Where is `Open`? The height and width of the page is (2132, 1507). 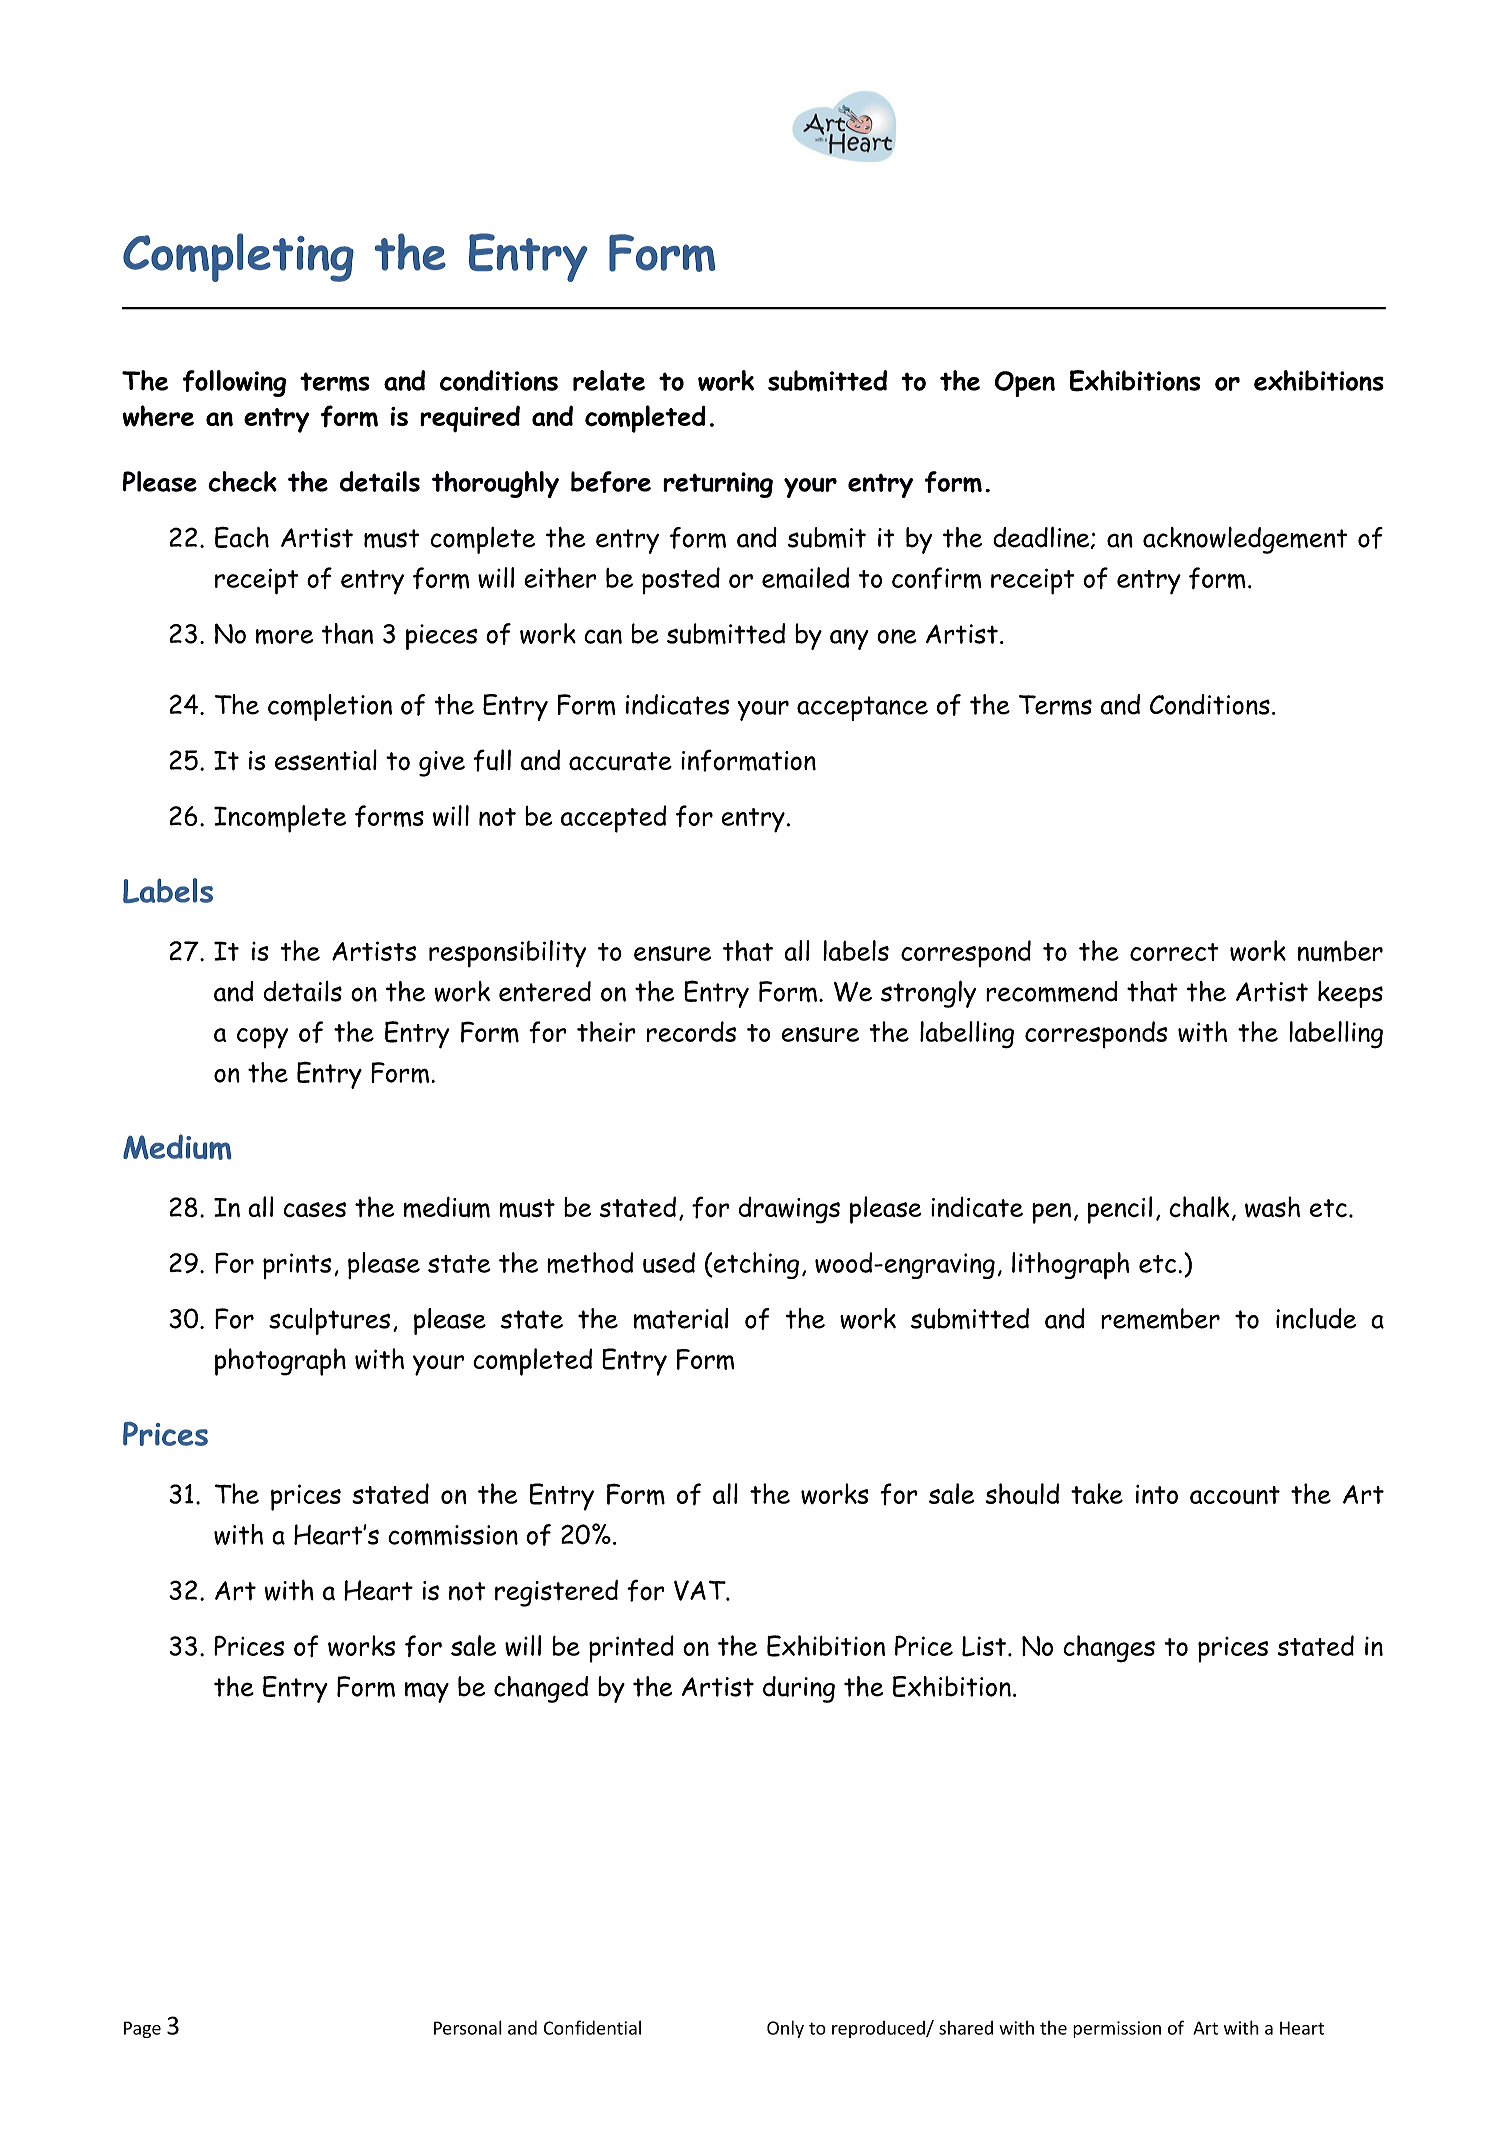 Open is located at coordinates (1025, 384).
